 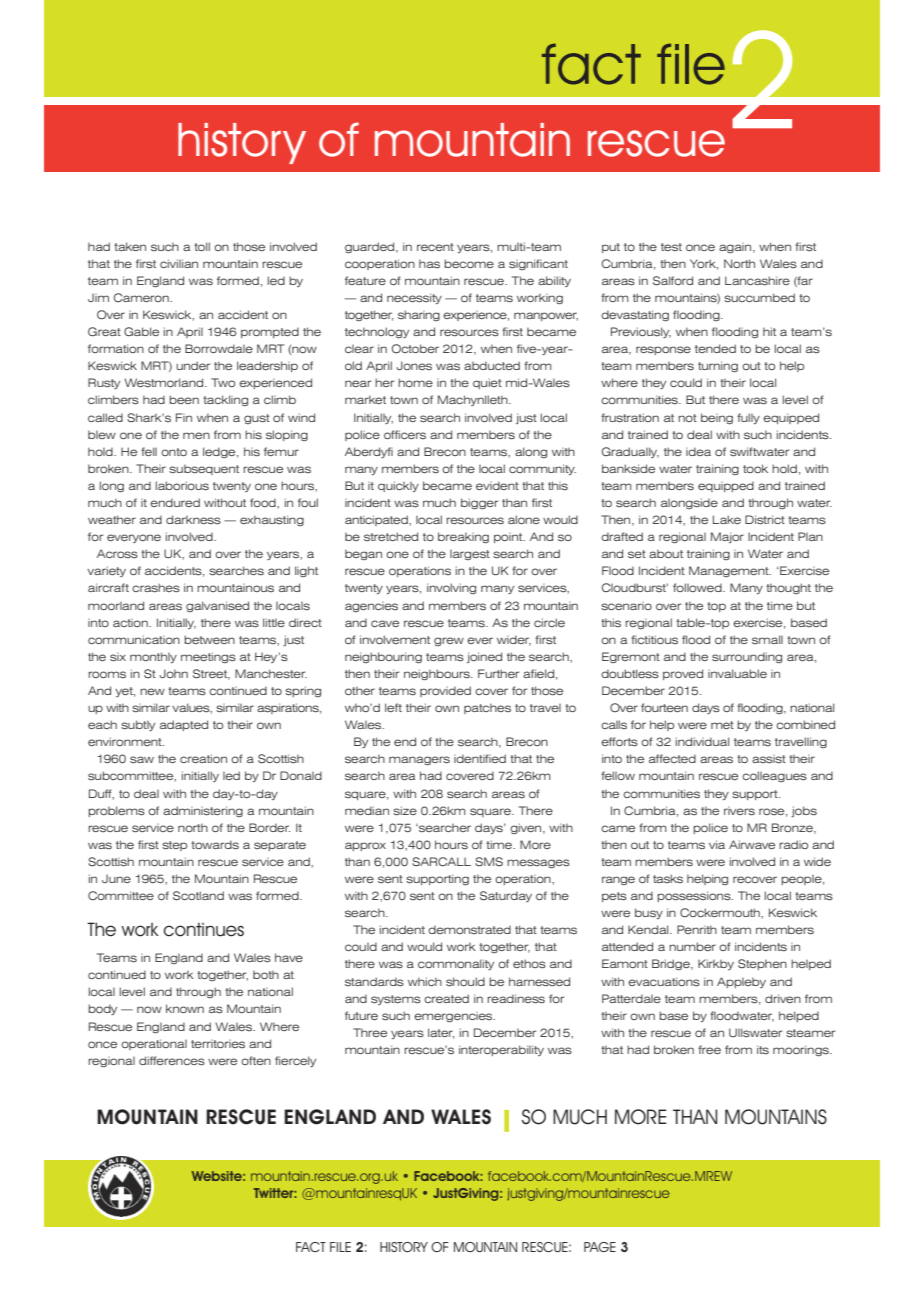 What do you see at coordinates (757, 281) in the document?
I see `Lancashire` at bounding box center [757, 281].
